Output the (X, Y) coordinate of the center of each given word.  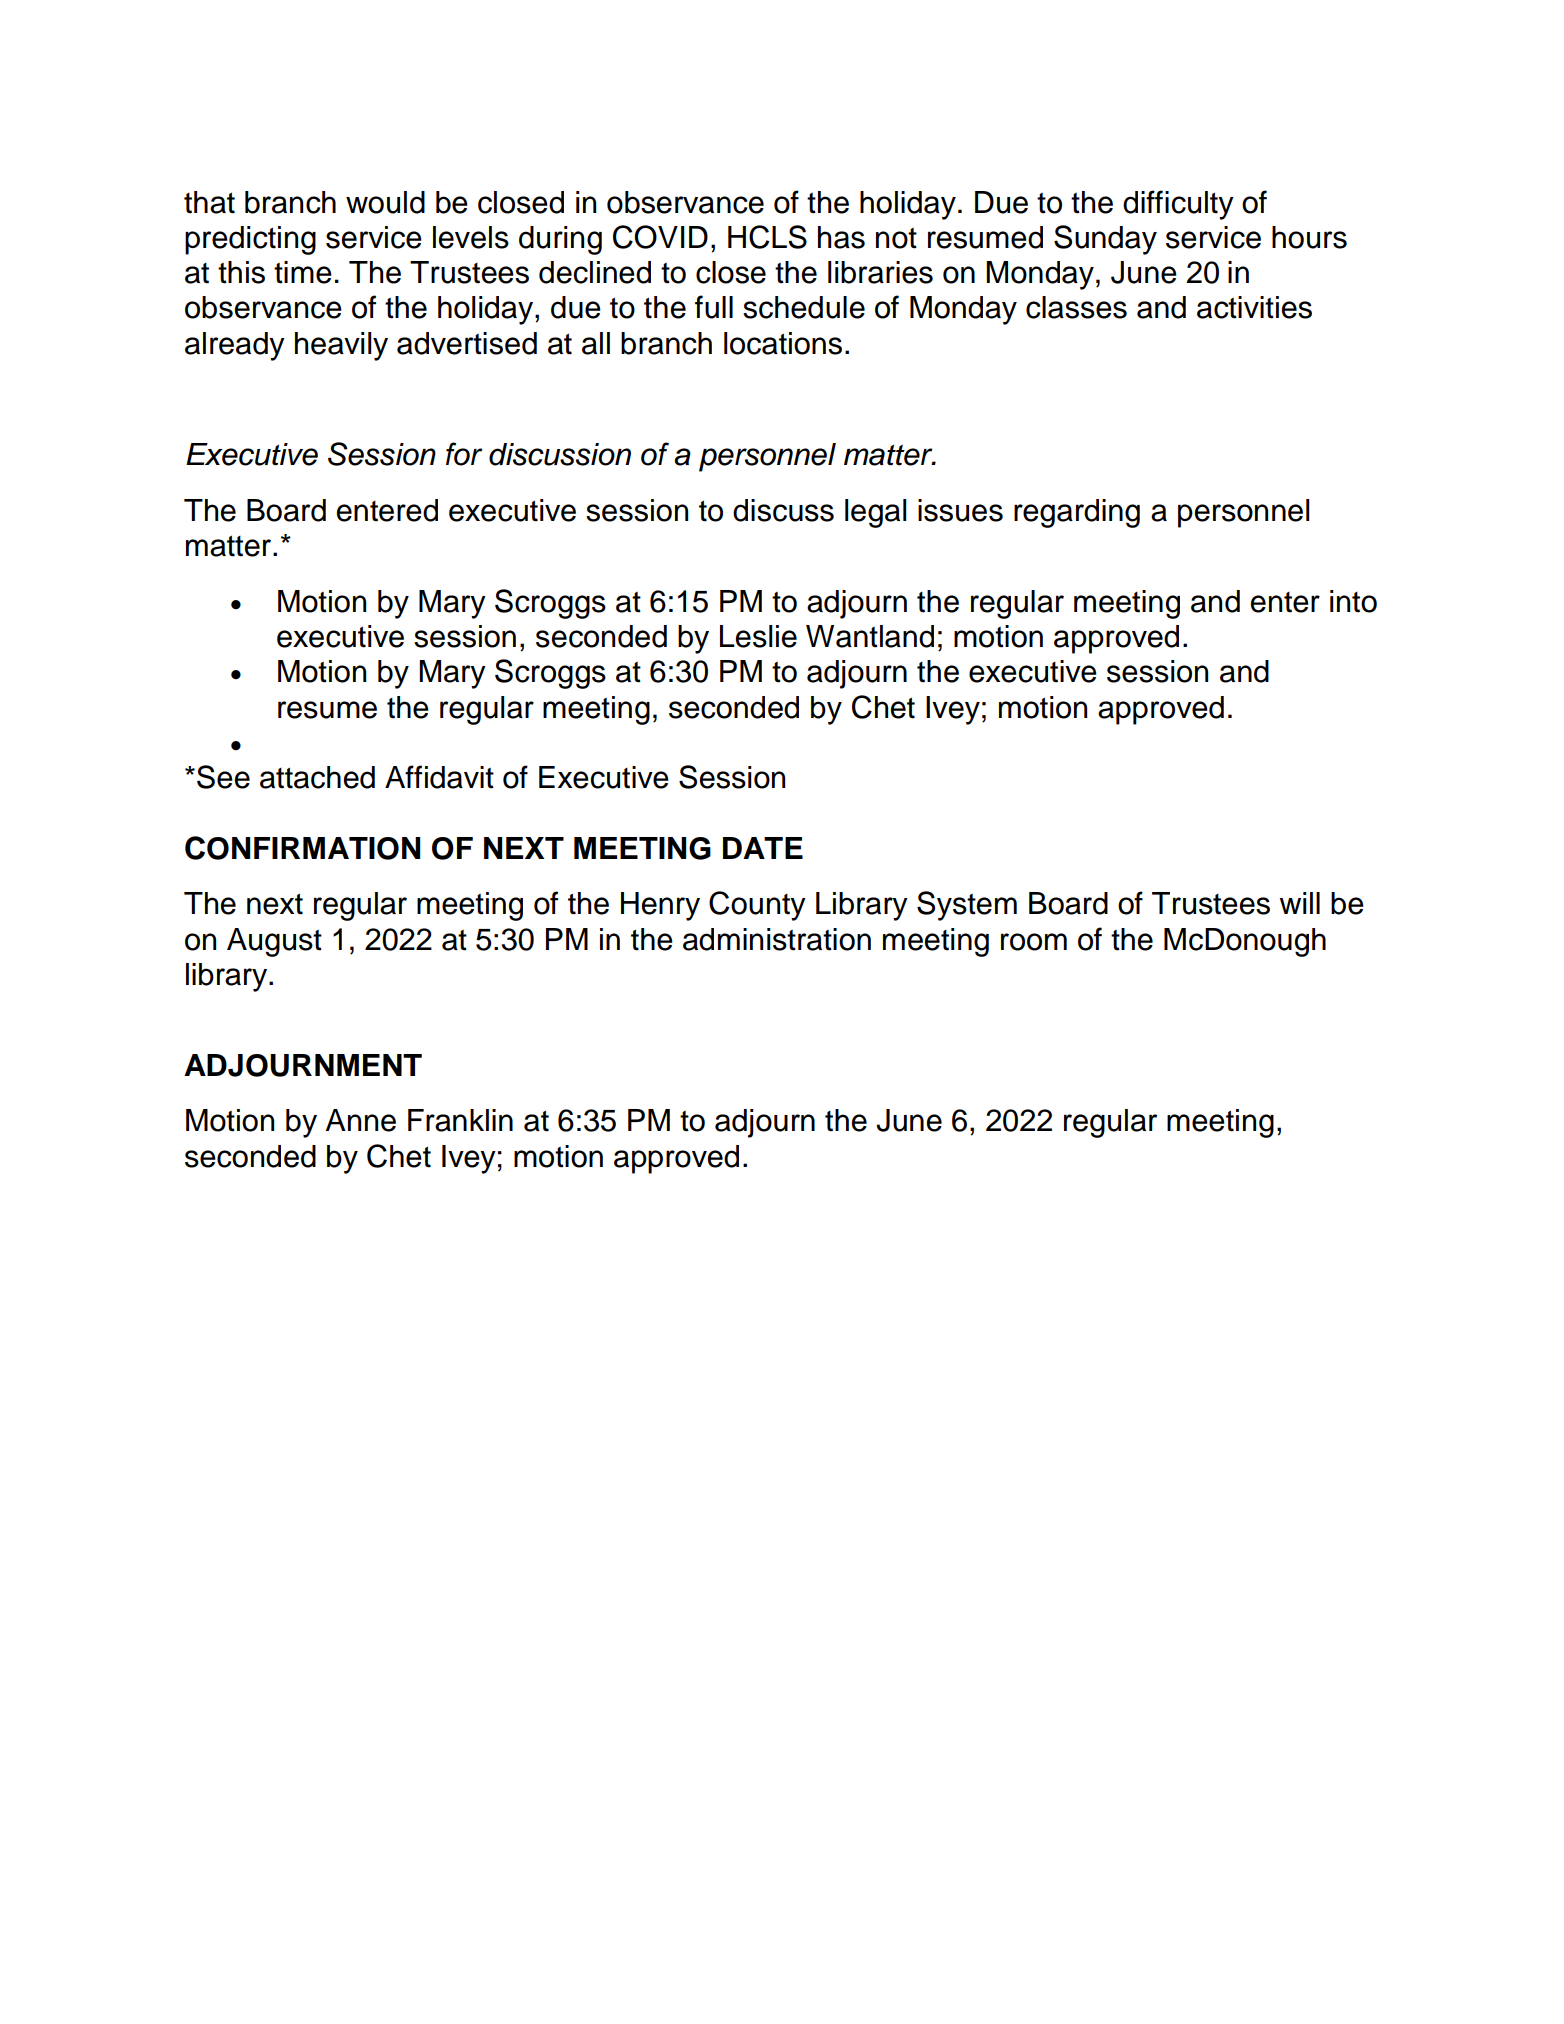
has (841, 237)
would (385, 202)
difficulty (1178, 205)
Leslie (758, 636)
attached (317, 777)
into (1353, 601)
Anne (361, 1120)
